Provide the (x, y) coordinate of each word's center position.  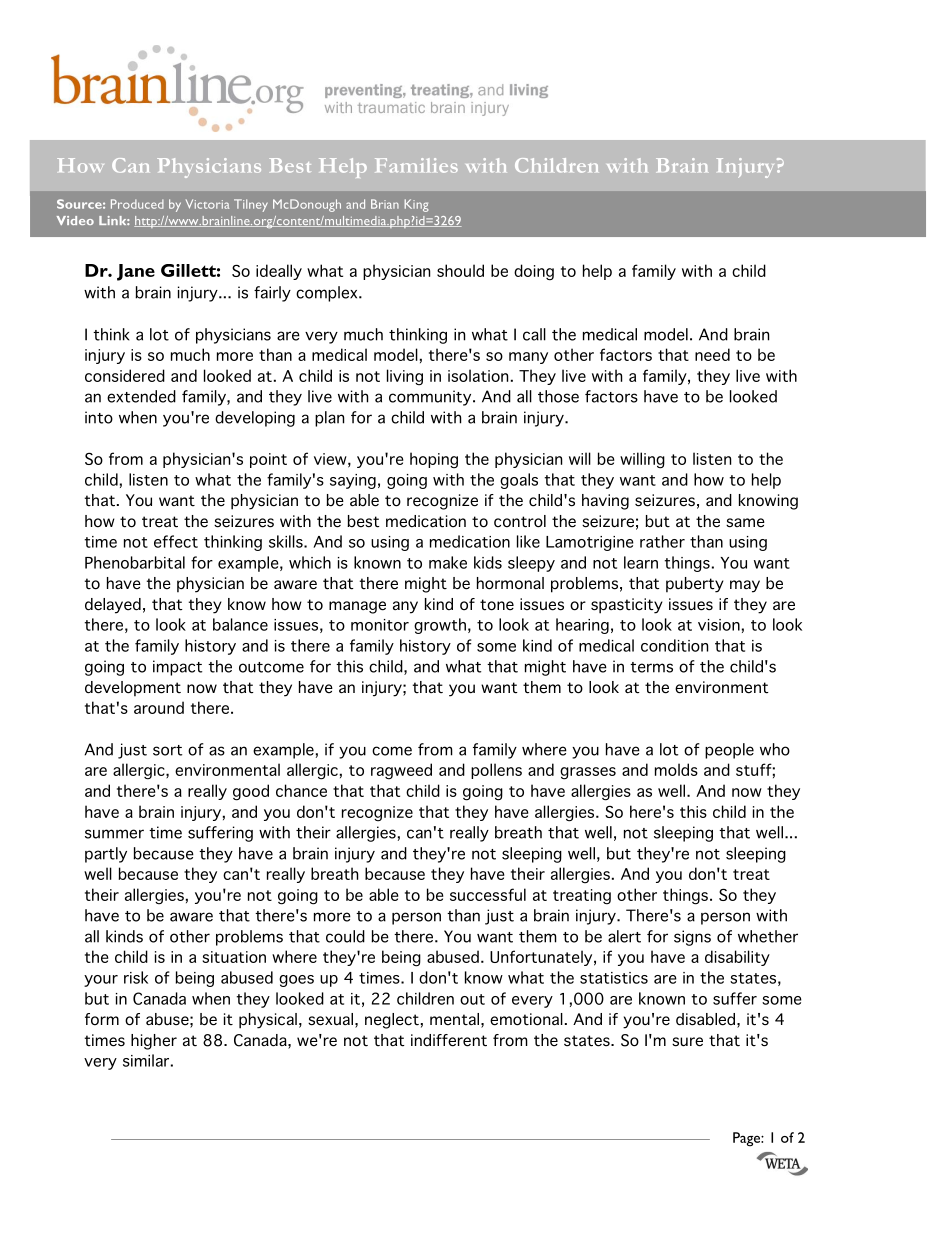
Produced (137, 204)
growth (440, 626)
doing (534, 272)
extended (141, 396)
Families (416, 165)
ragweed (401, 771)
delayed (113, 606)
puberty (695, 585)
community (431, 398)
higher (154, 1042)
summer (114, 834)
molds (676, 769)
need (712, 354)
